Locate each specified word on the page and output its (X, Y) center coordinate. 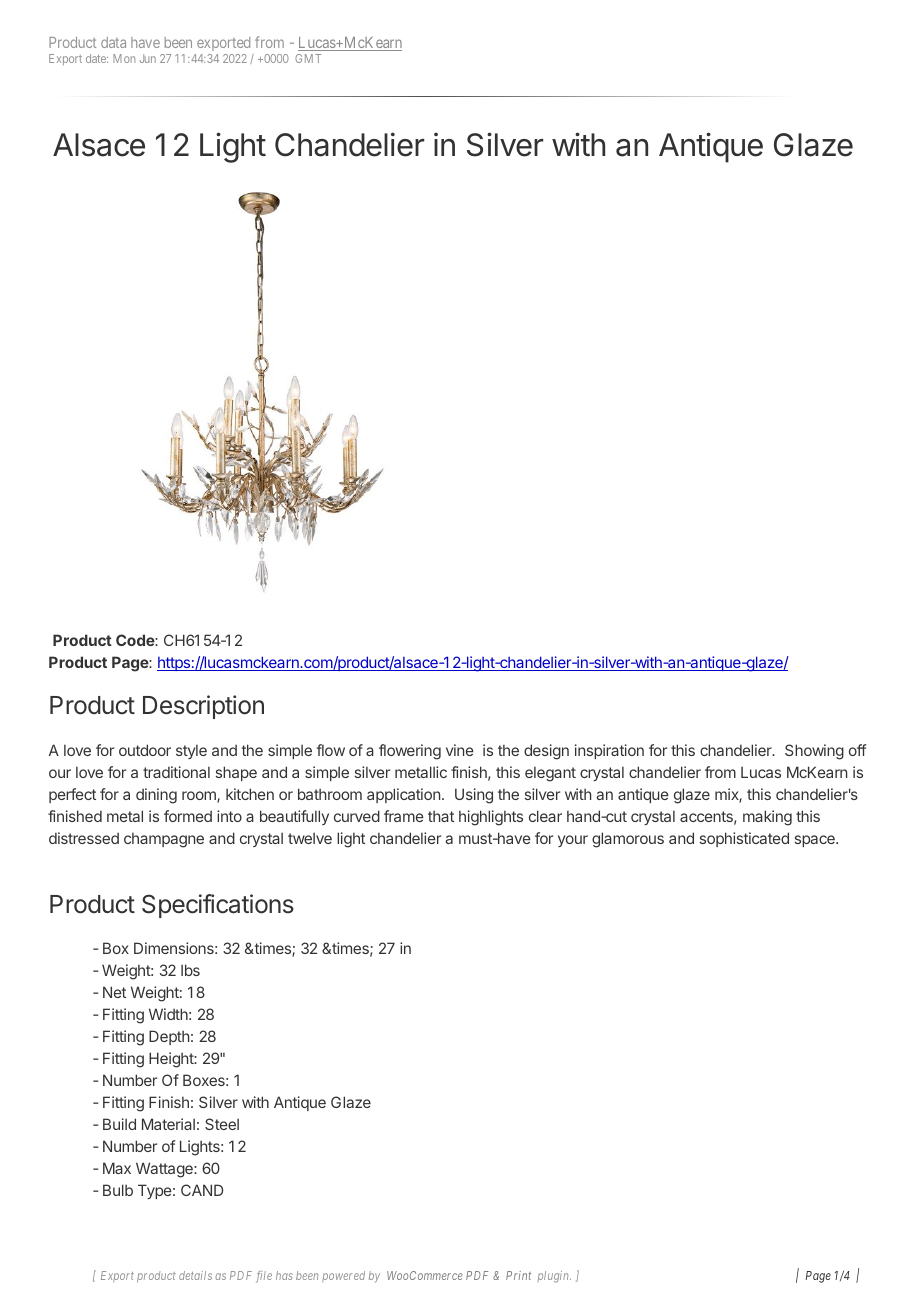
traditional (176, 772)
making (767, 818)
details (195, 1275)
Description (203, 707)
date (97, 58)
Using (474, 796)
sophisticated (744, 839)
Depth (169, 1037)
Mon (124, 58)
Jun (148, 58)
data (113, 42)
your (573, 841)
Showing (814, 752)
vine (460, 750)
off (858, 750)
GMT (308, 58)
